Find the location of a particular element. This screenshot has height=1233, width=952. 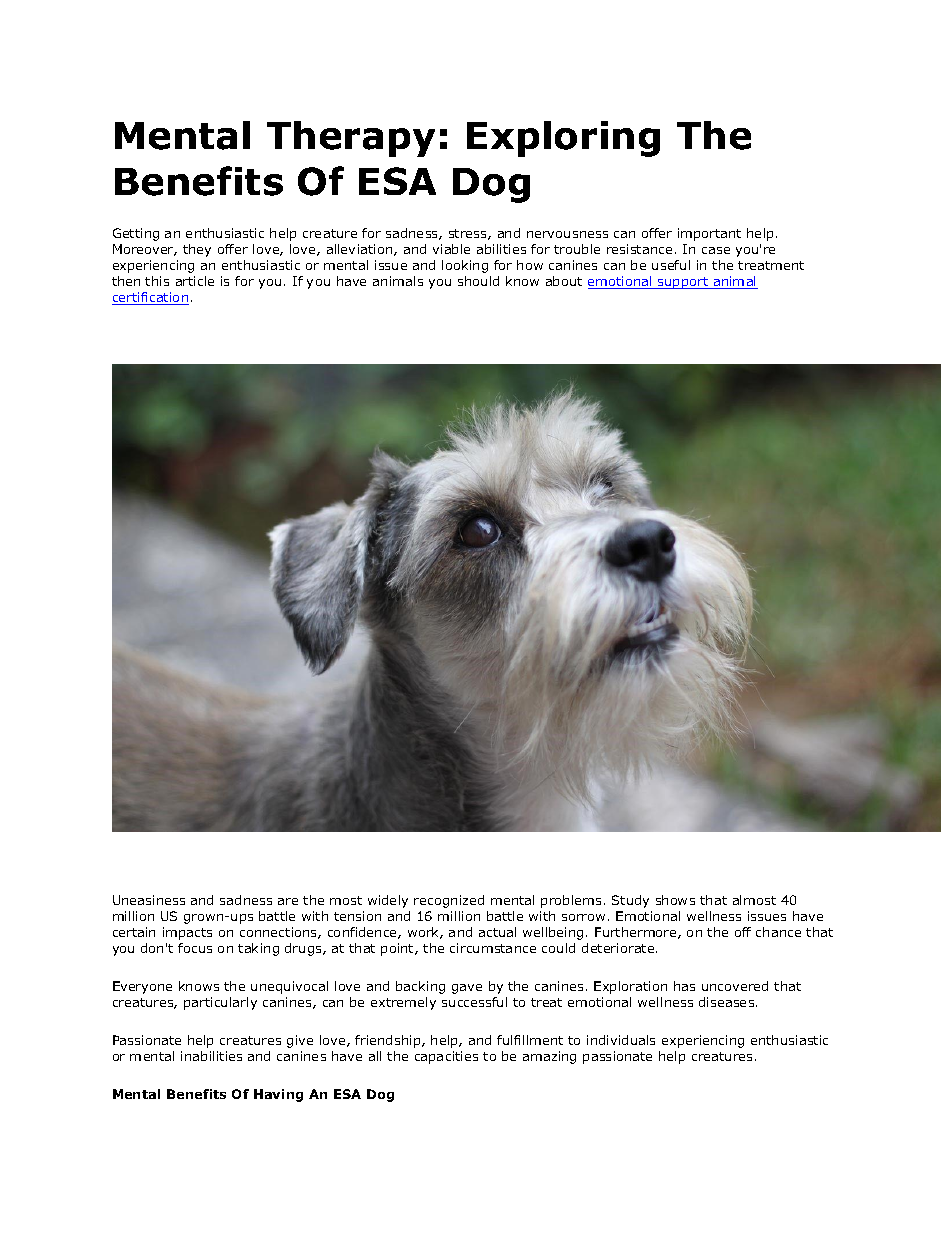

Having is located at coordinates (278, 1095).
